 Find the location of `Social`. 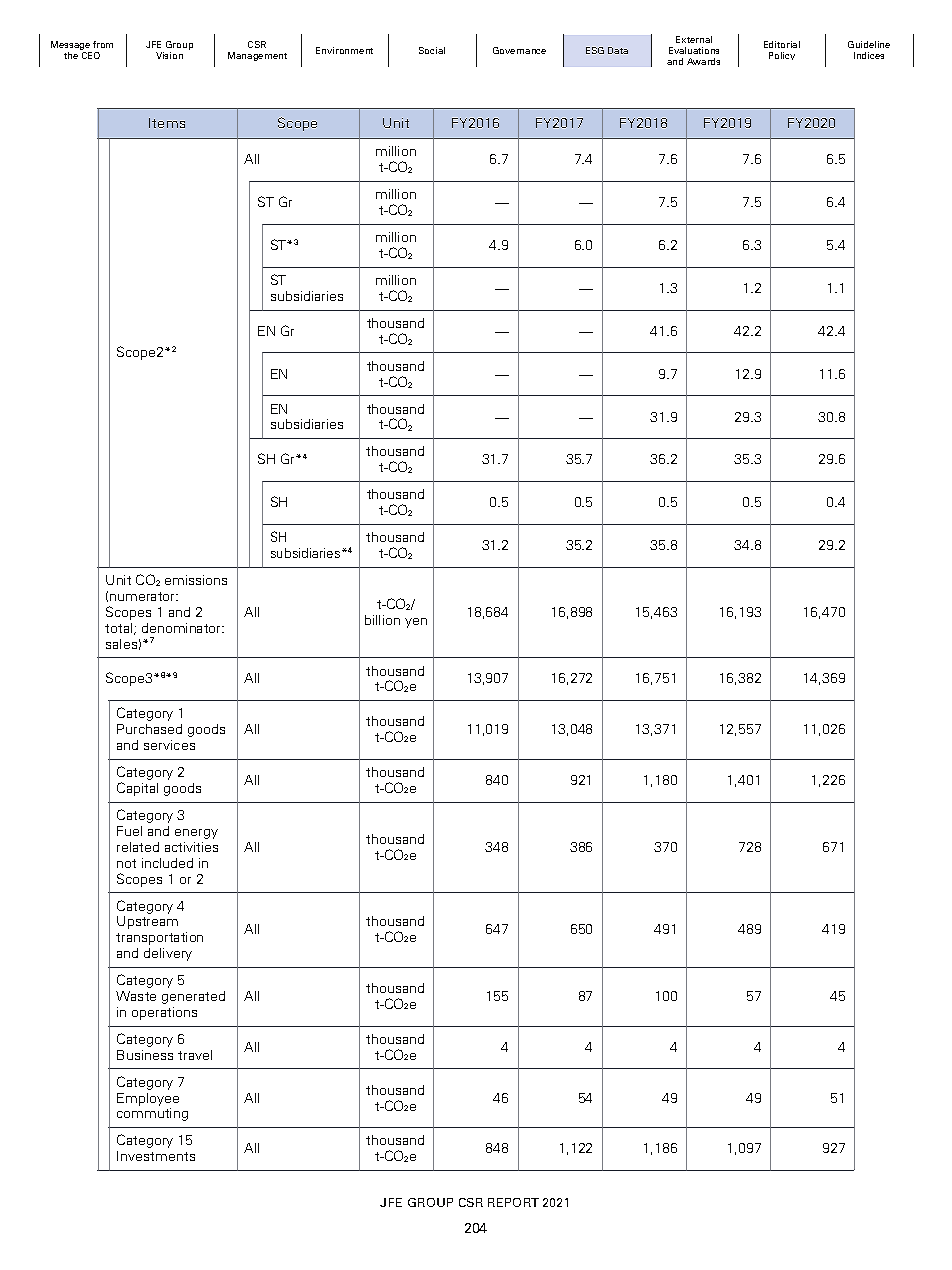

Social is located at coordinates (432, 50).
